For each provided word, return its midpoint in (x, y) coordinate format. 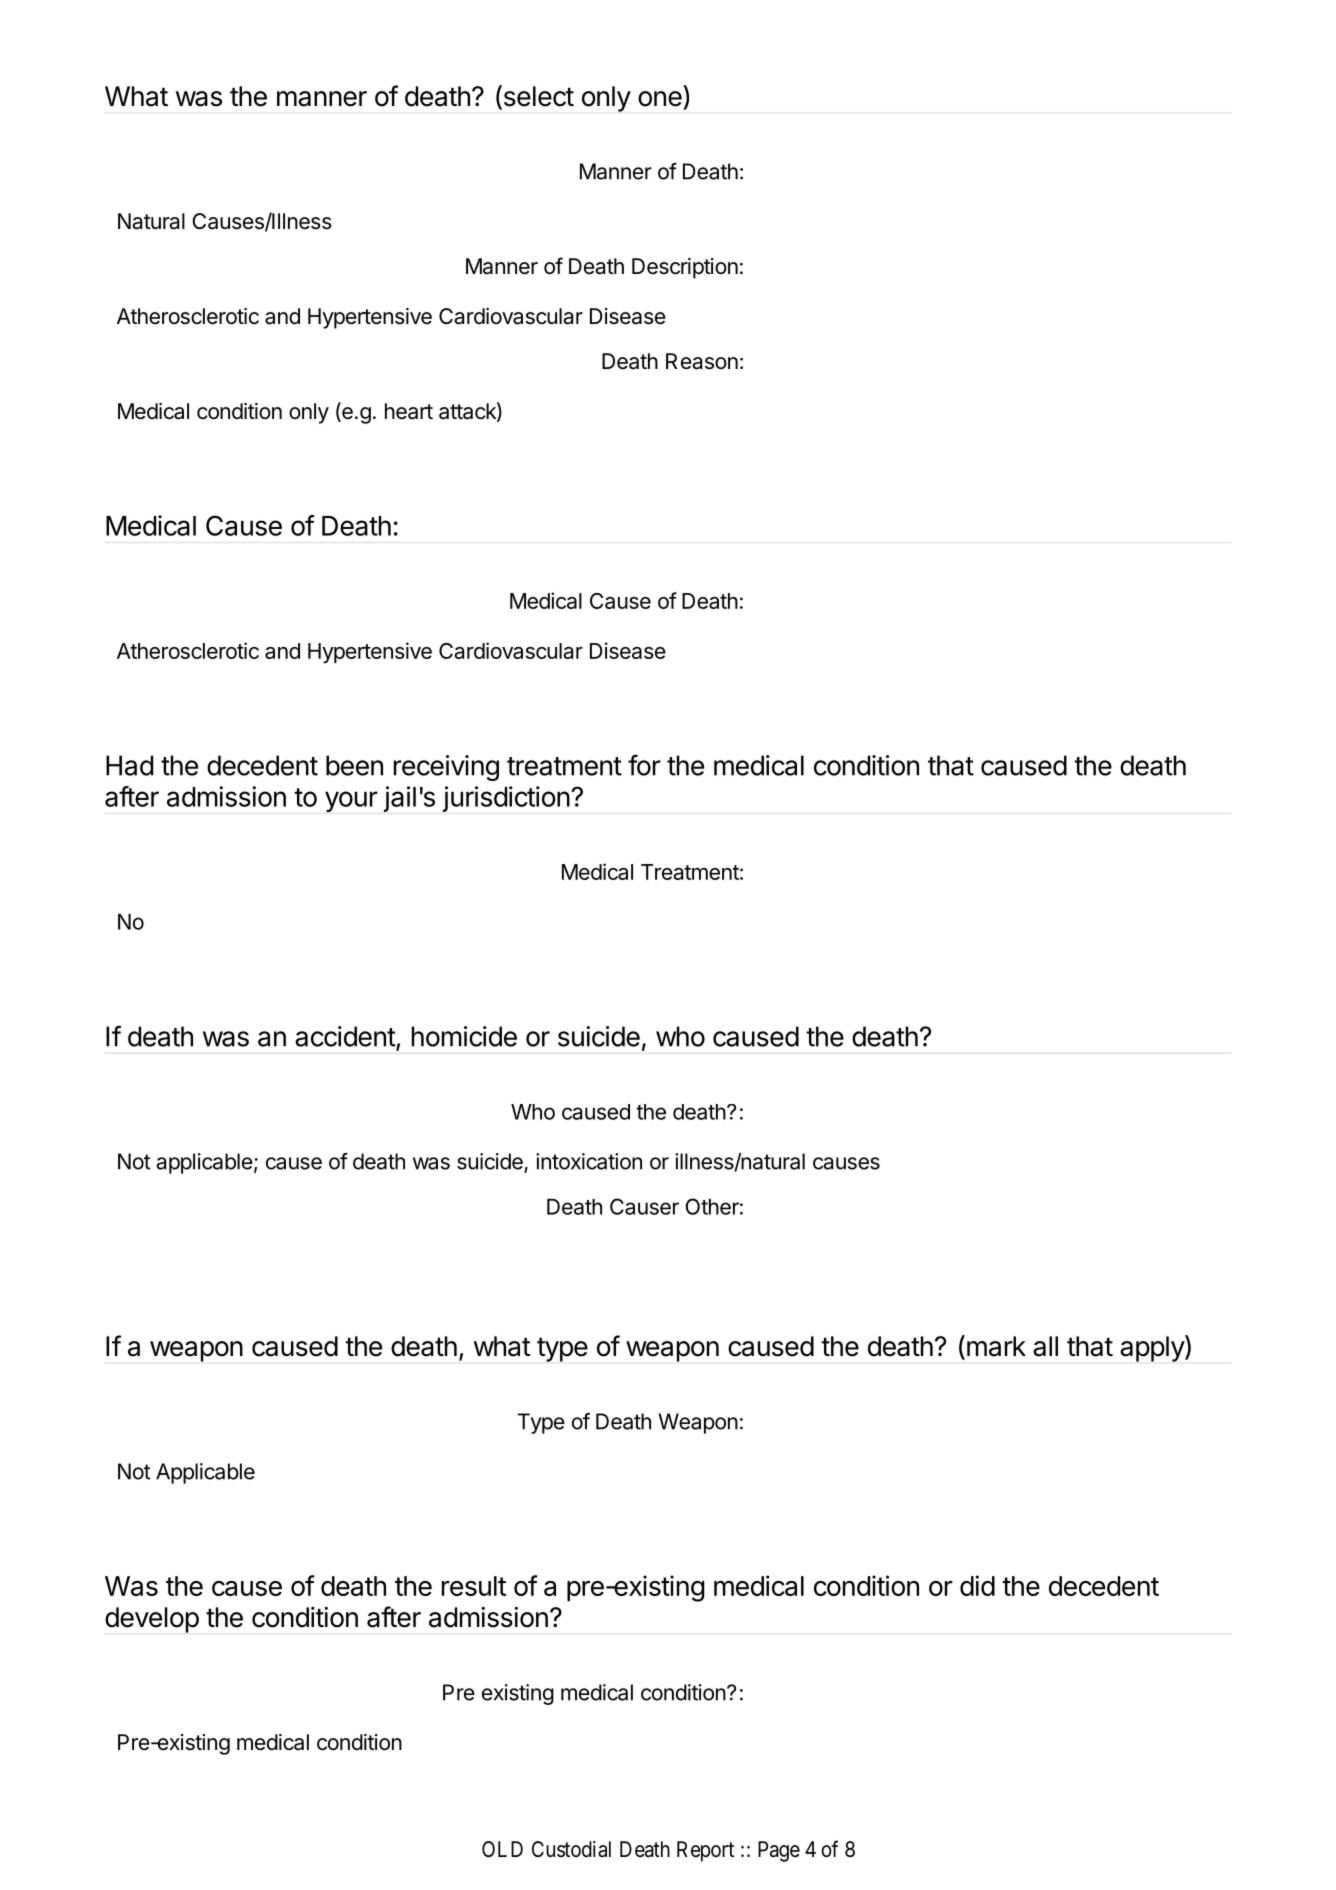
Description (685, 268)
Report (705, 1851)
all (1045, 1346)
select (537, 97)
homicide (464, 1036)
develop (152, 1620)
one (660, 99)
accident (345, 1036)
